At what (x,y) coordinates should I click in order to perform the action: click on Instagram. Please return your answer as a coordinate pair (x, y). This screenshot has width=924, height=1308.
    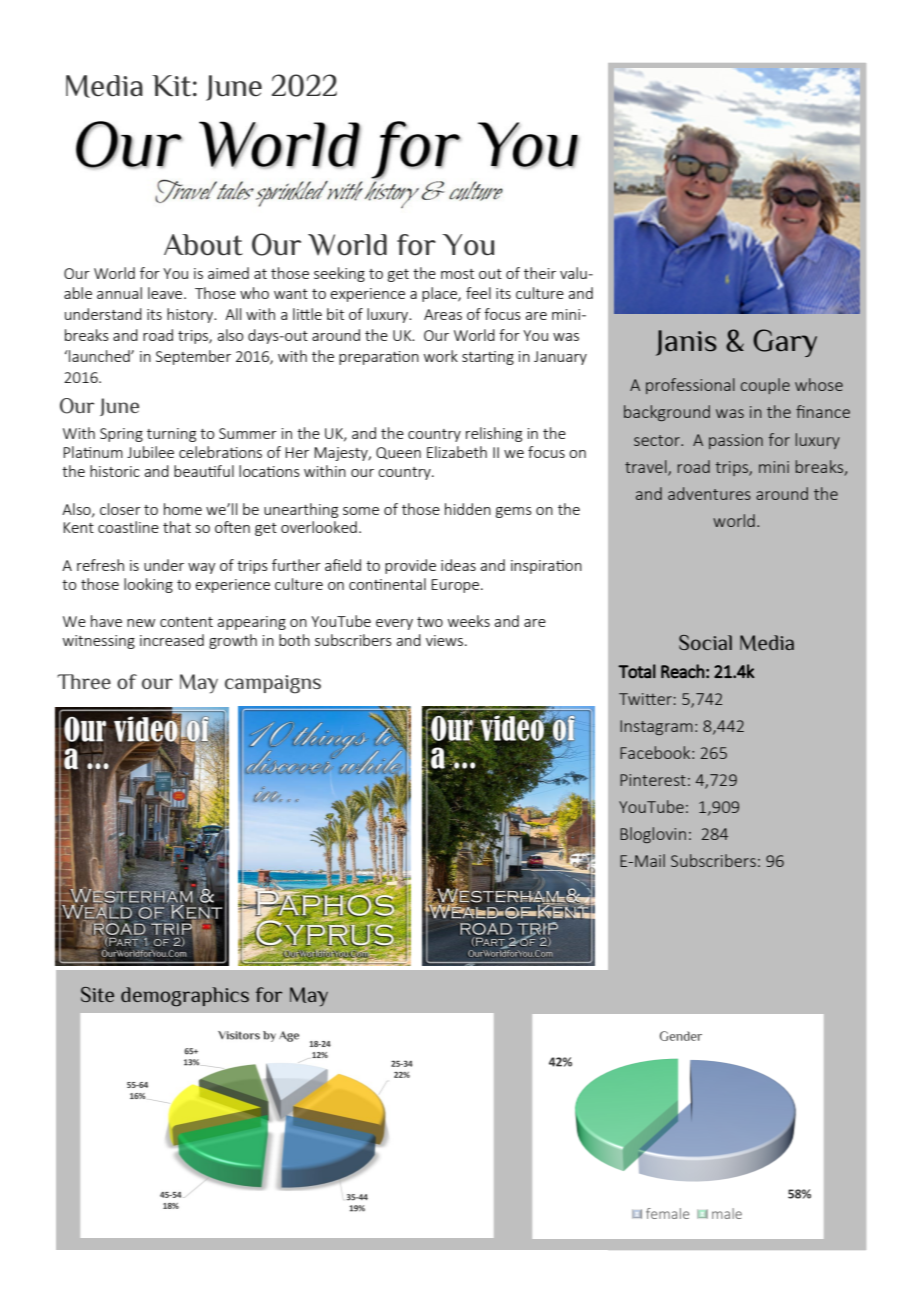
    Looking at the image, I should click on (656, 727).
